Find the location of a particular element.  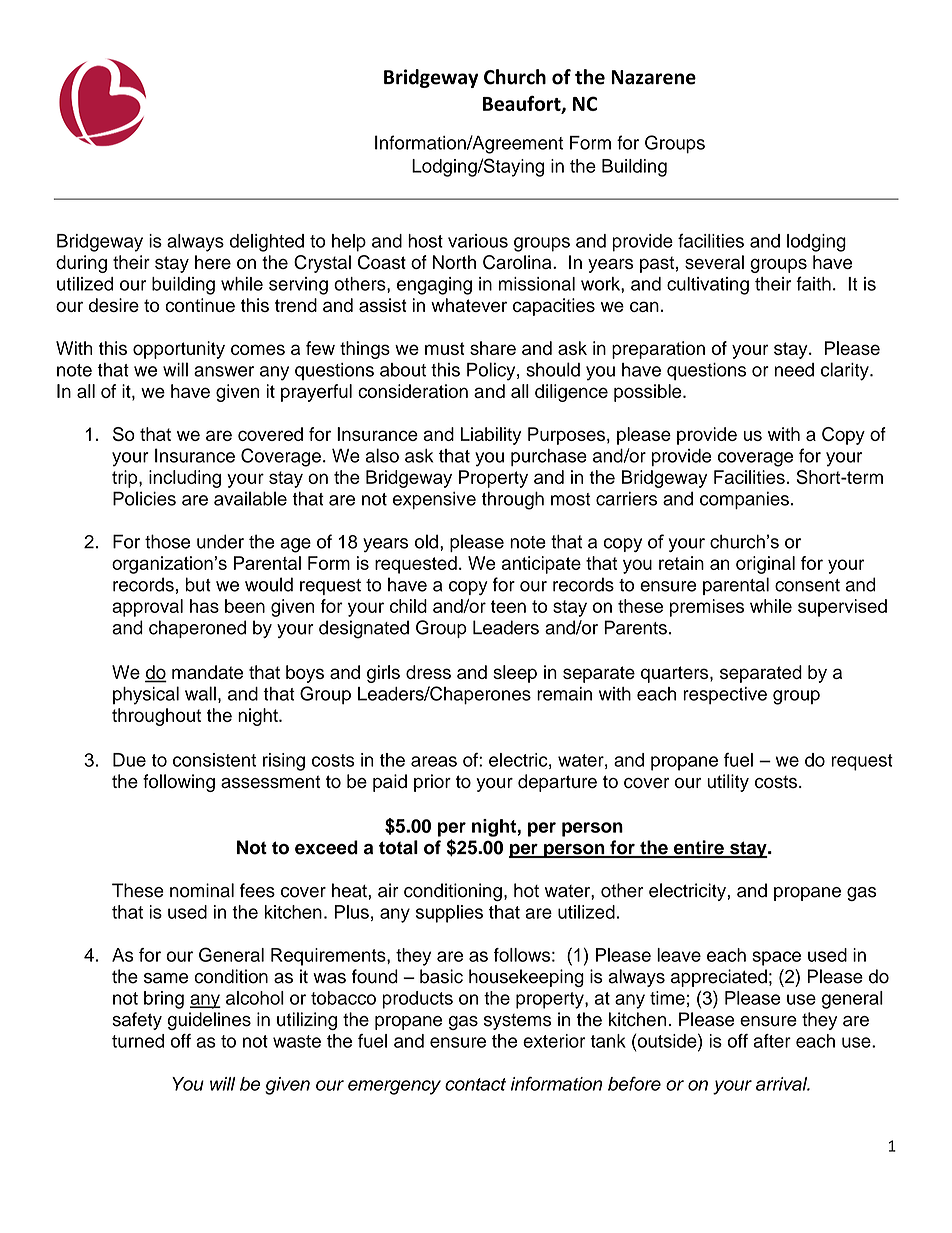

Nazarene is located at coordinates (653, 77).
